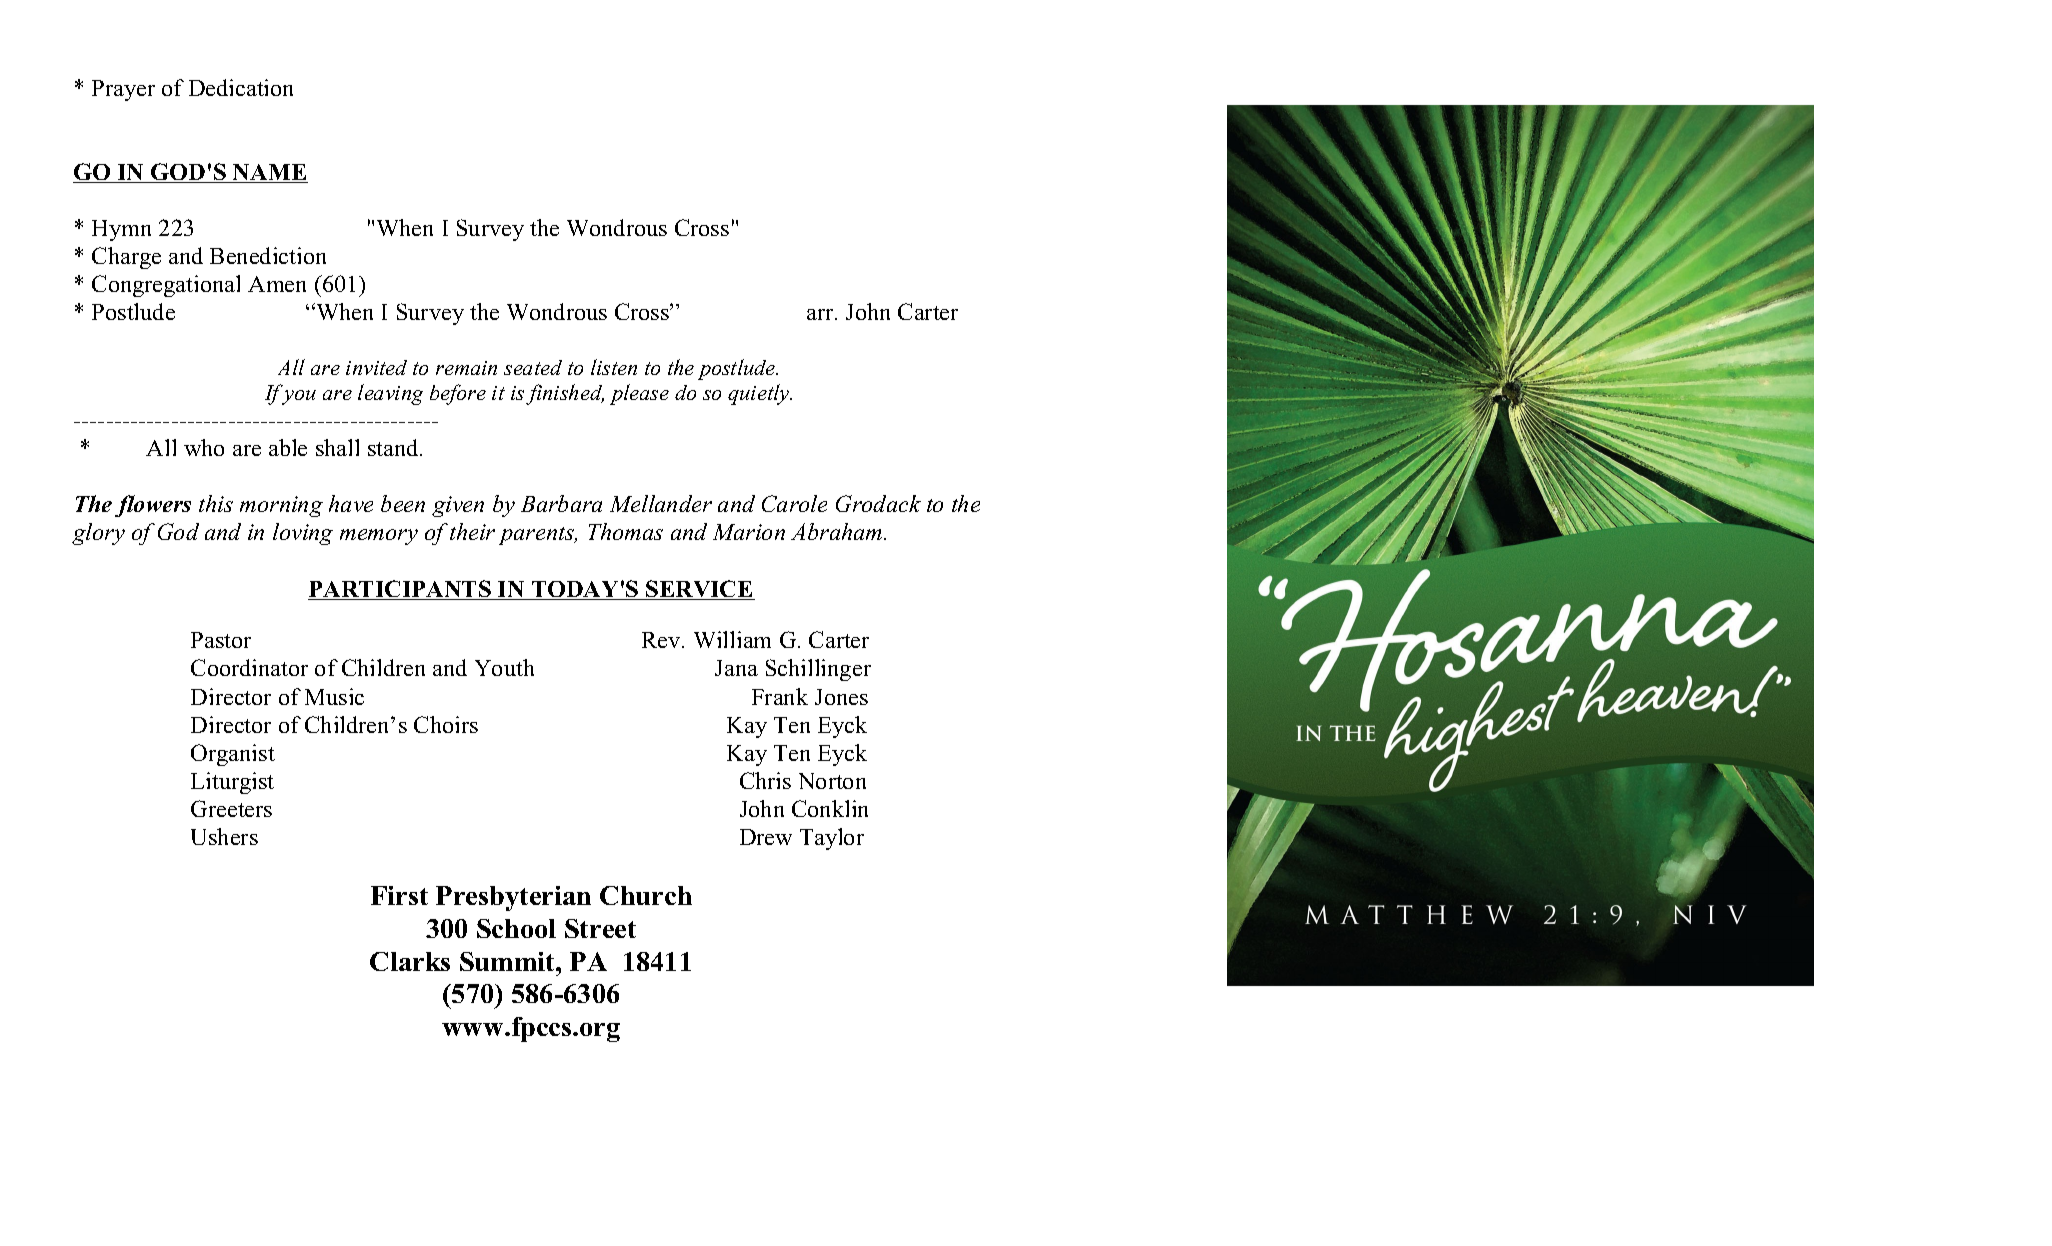 Image resolution: width=2052 pixels, height=1246 pixels. I want to click on before, so click(458, 394).
